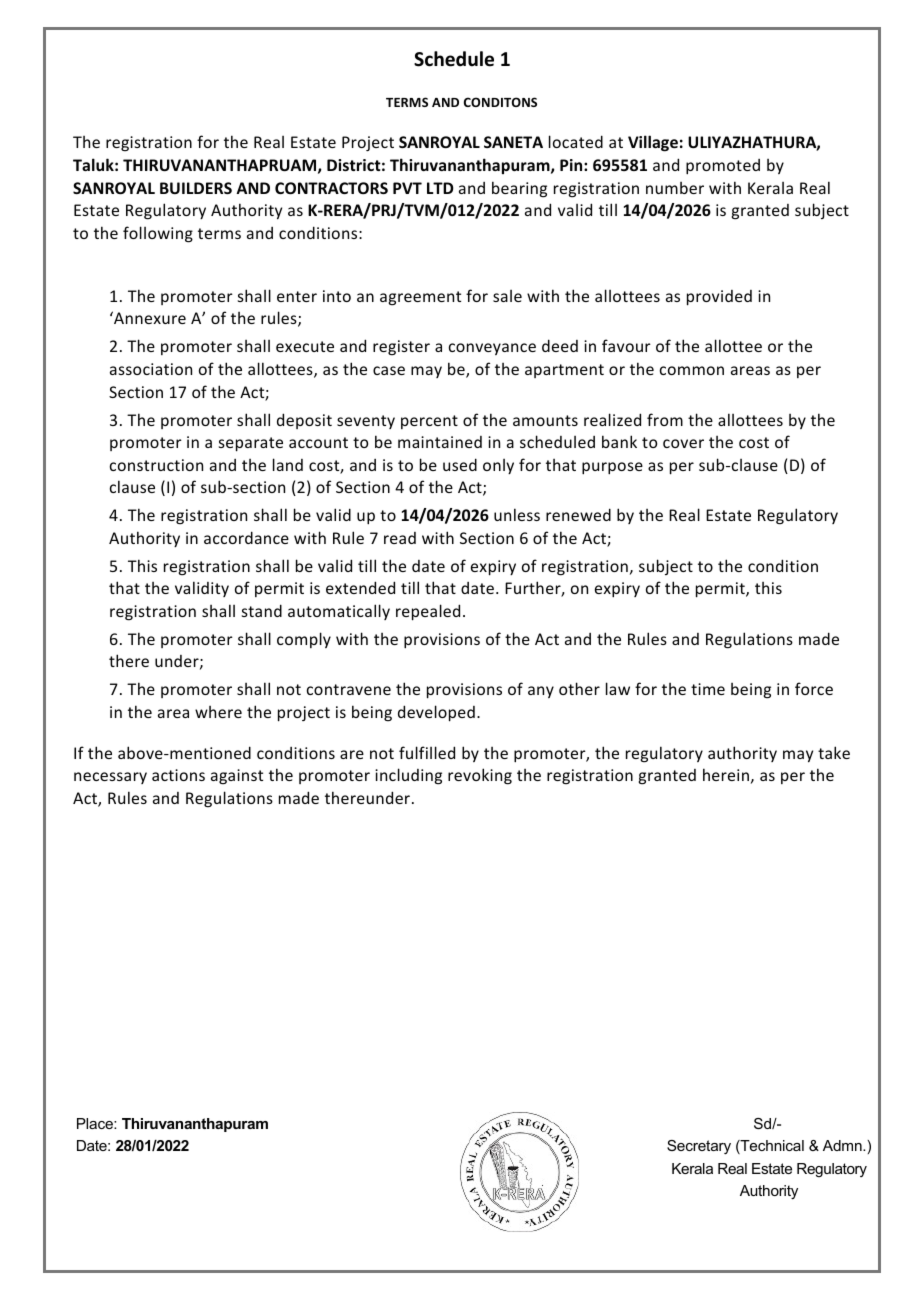 Image resolution: width=924 pixels, height=1308 pixels. What do you see at coordinates (708, 689) in the page?
I see `time` at bounding box center [708, 689].
